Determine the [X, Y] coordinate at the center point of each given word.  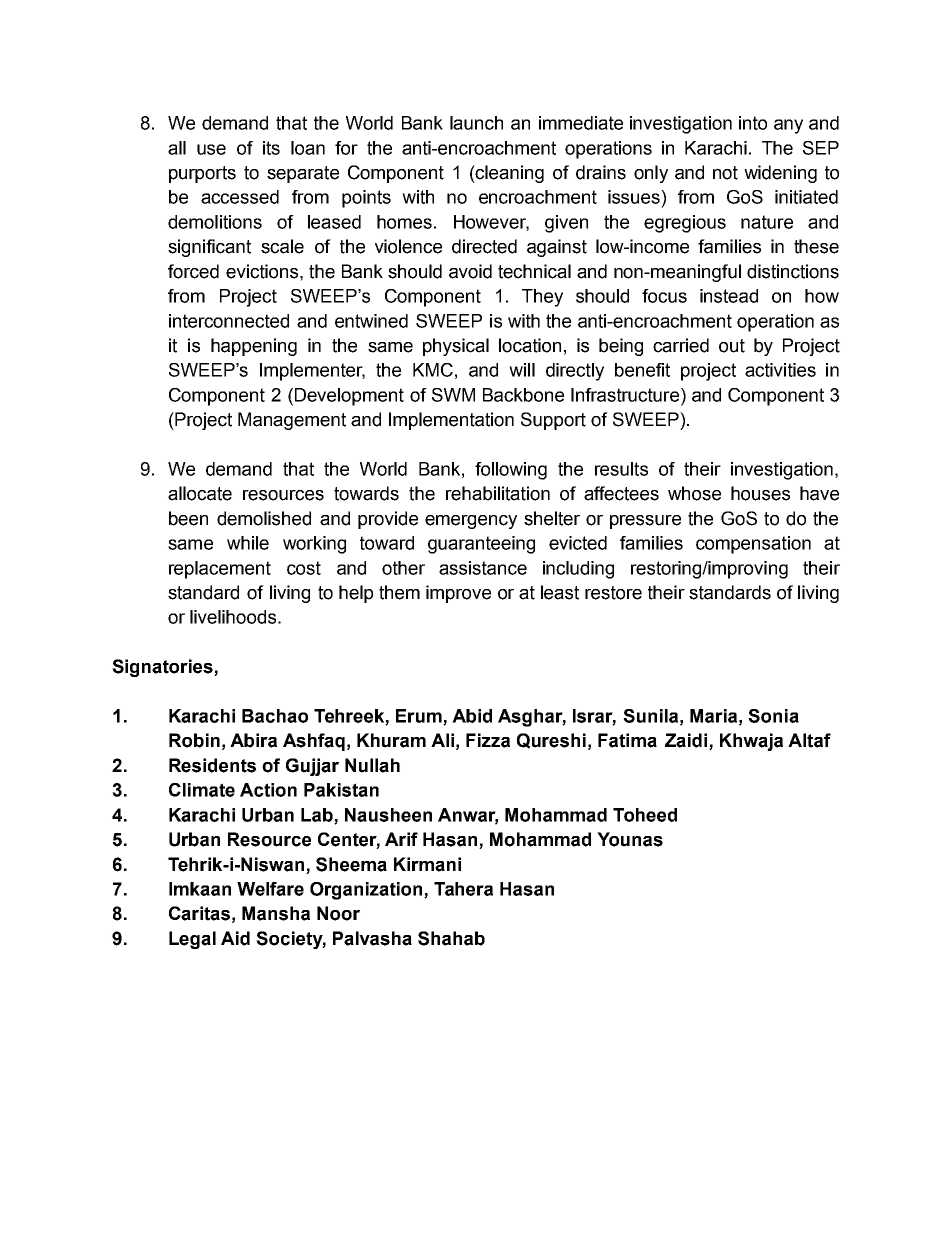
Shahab [451, 938]
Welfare [270, 889]
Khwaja [751, 742]
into [753, 123]
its [271, 148]
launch [476, 123]
